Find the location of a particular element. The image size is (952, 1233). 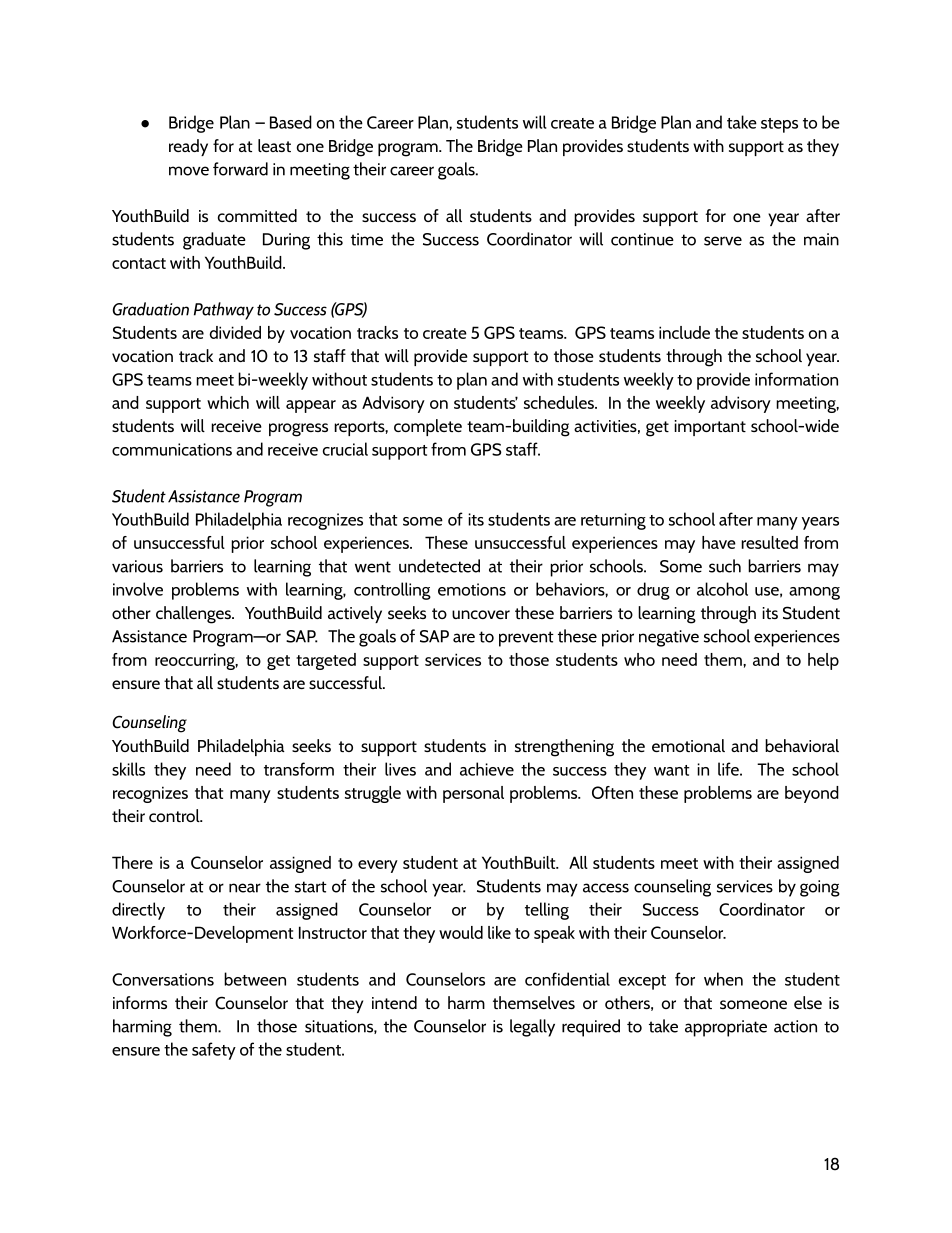

ready is located at coordinates (188, 147).
